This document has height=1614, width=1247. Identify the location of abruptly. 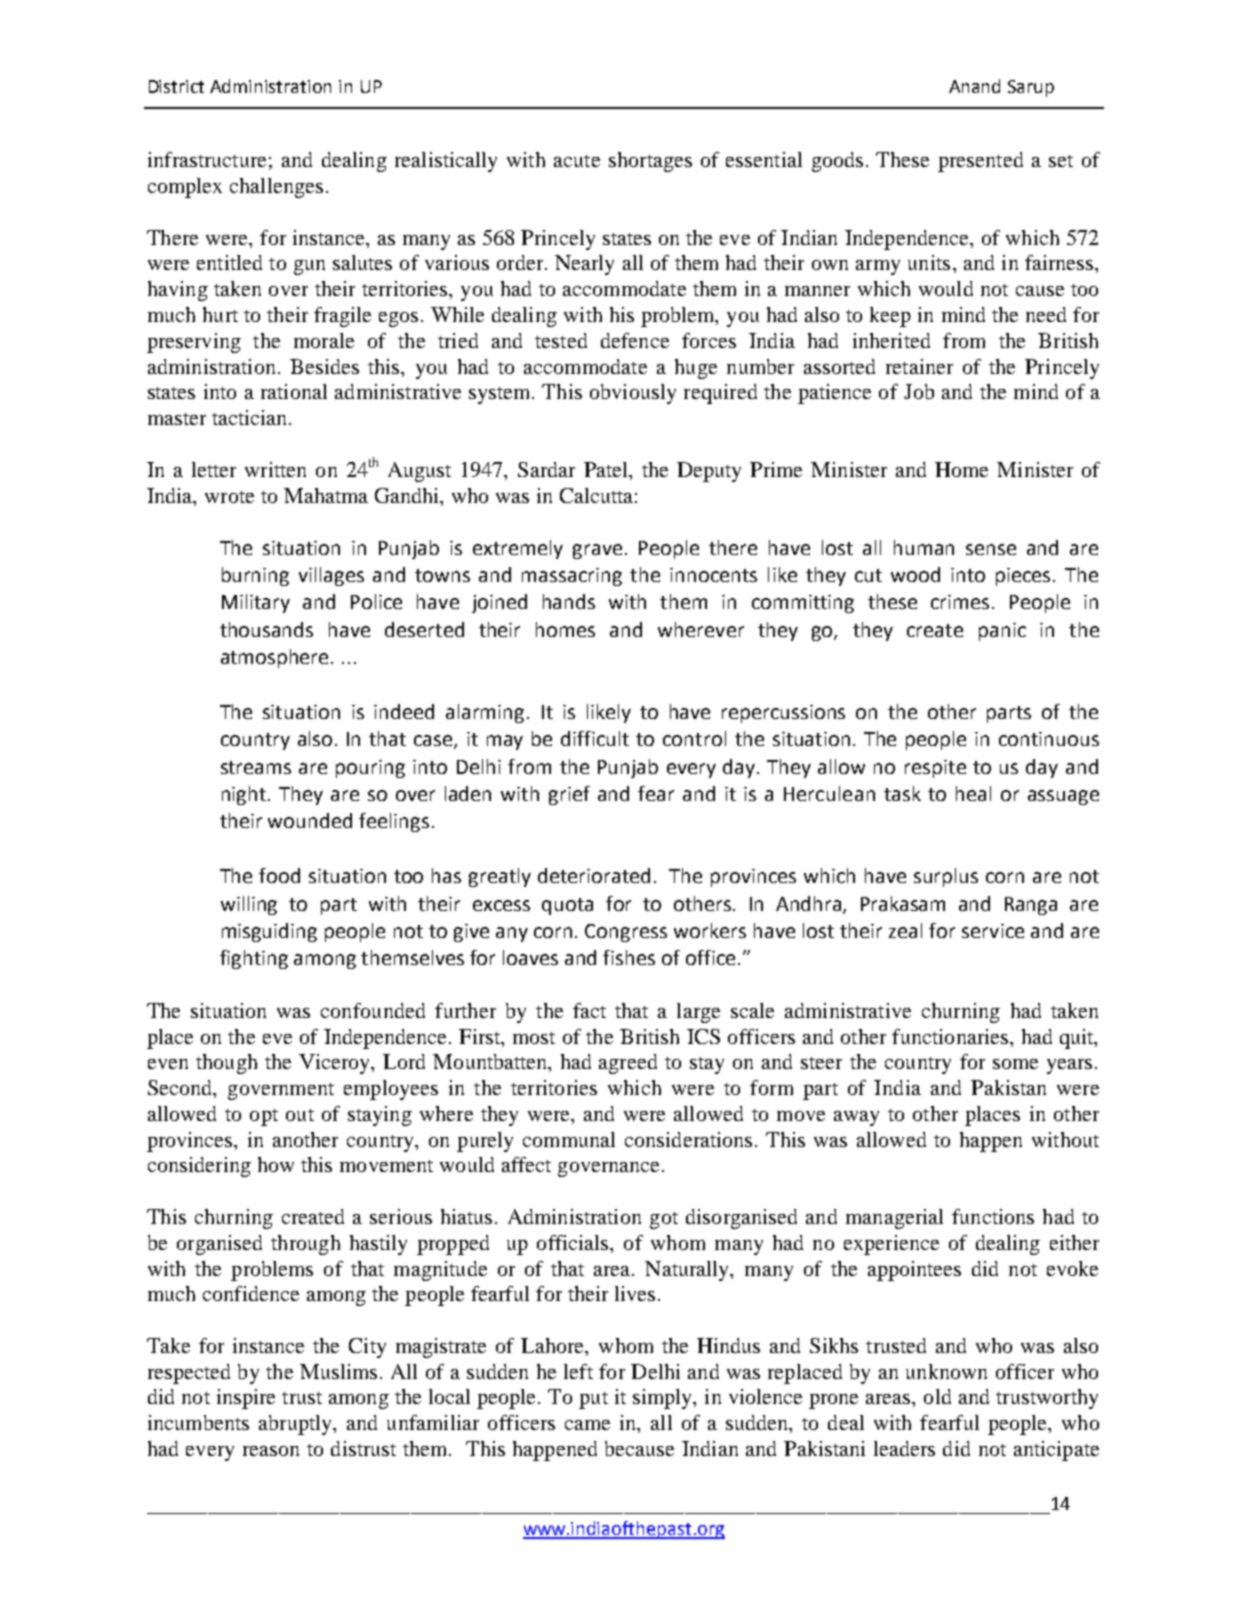
(296, 1425).
